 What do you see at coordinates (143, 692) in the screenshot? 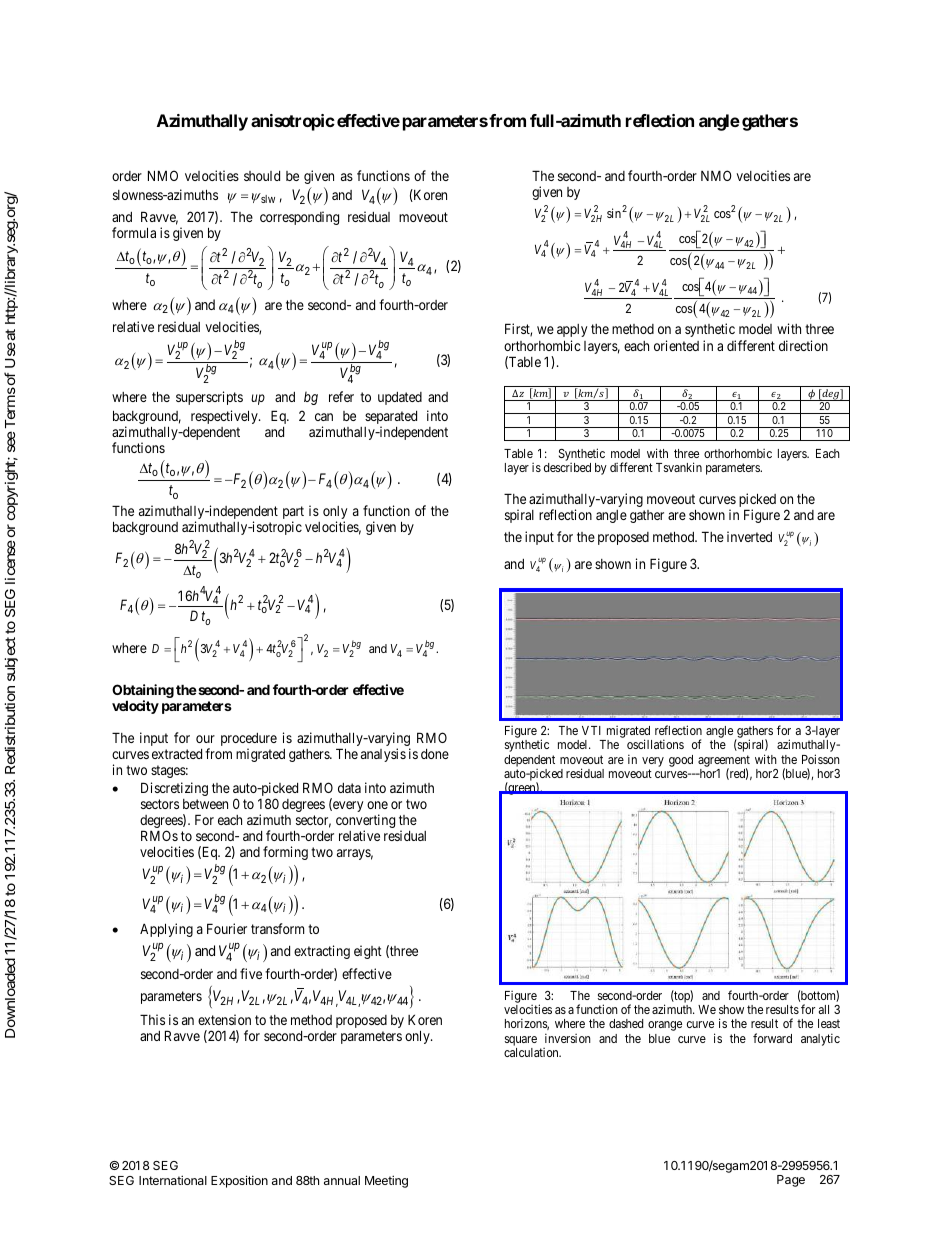
I see `Obtaining` at bounding box center [143, 692].
